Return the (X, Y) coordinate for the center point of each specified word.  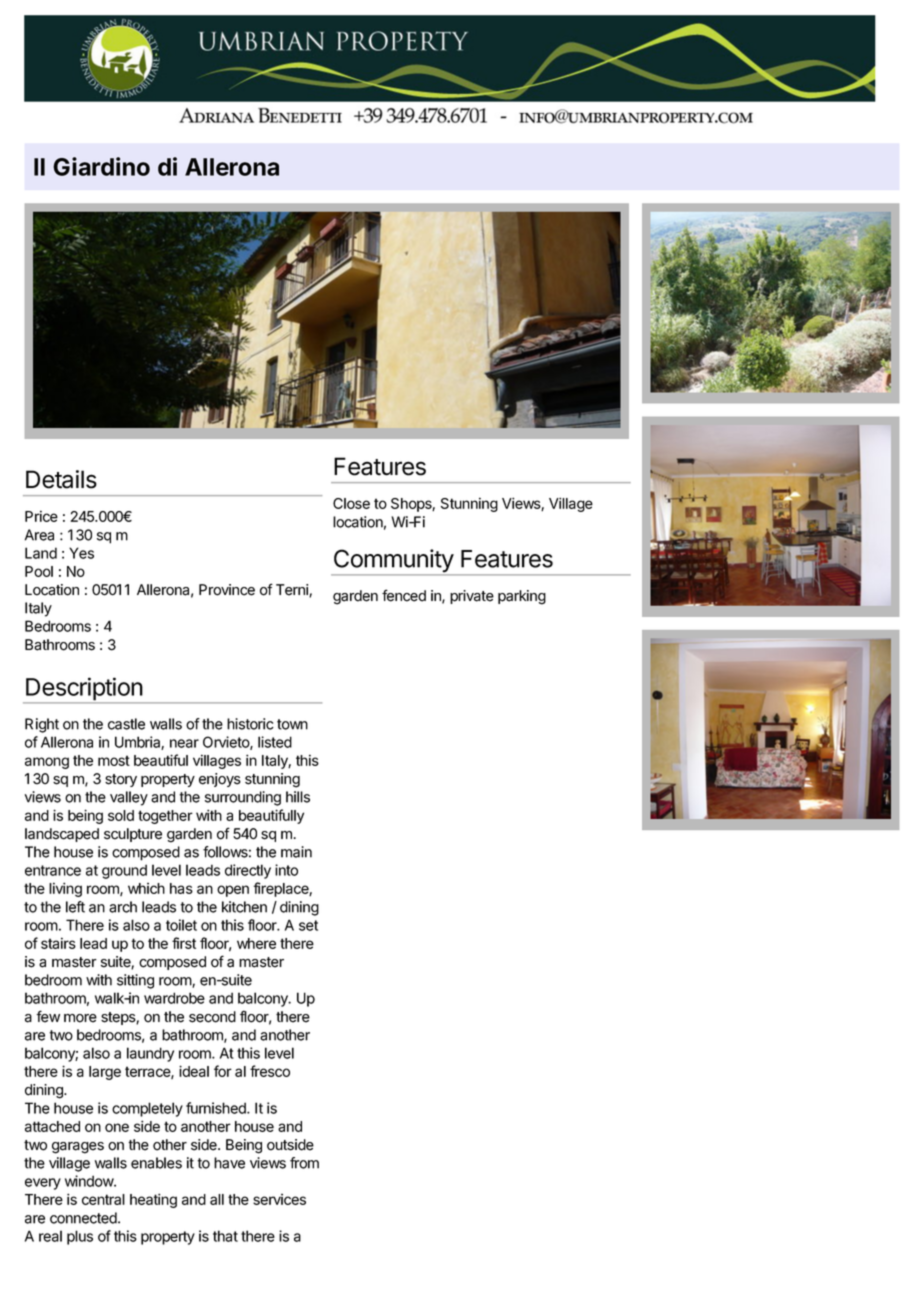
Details (61, 479)
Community (393, 562)
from (304, 1163)
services (279, 1199)
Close (351, 503)
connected (84, 1218)
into (286, 870)
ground (124, 871)
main (296, 852)
